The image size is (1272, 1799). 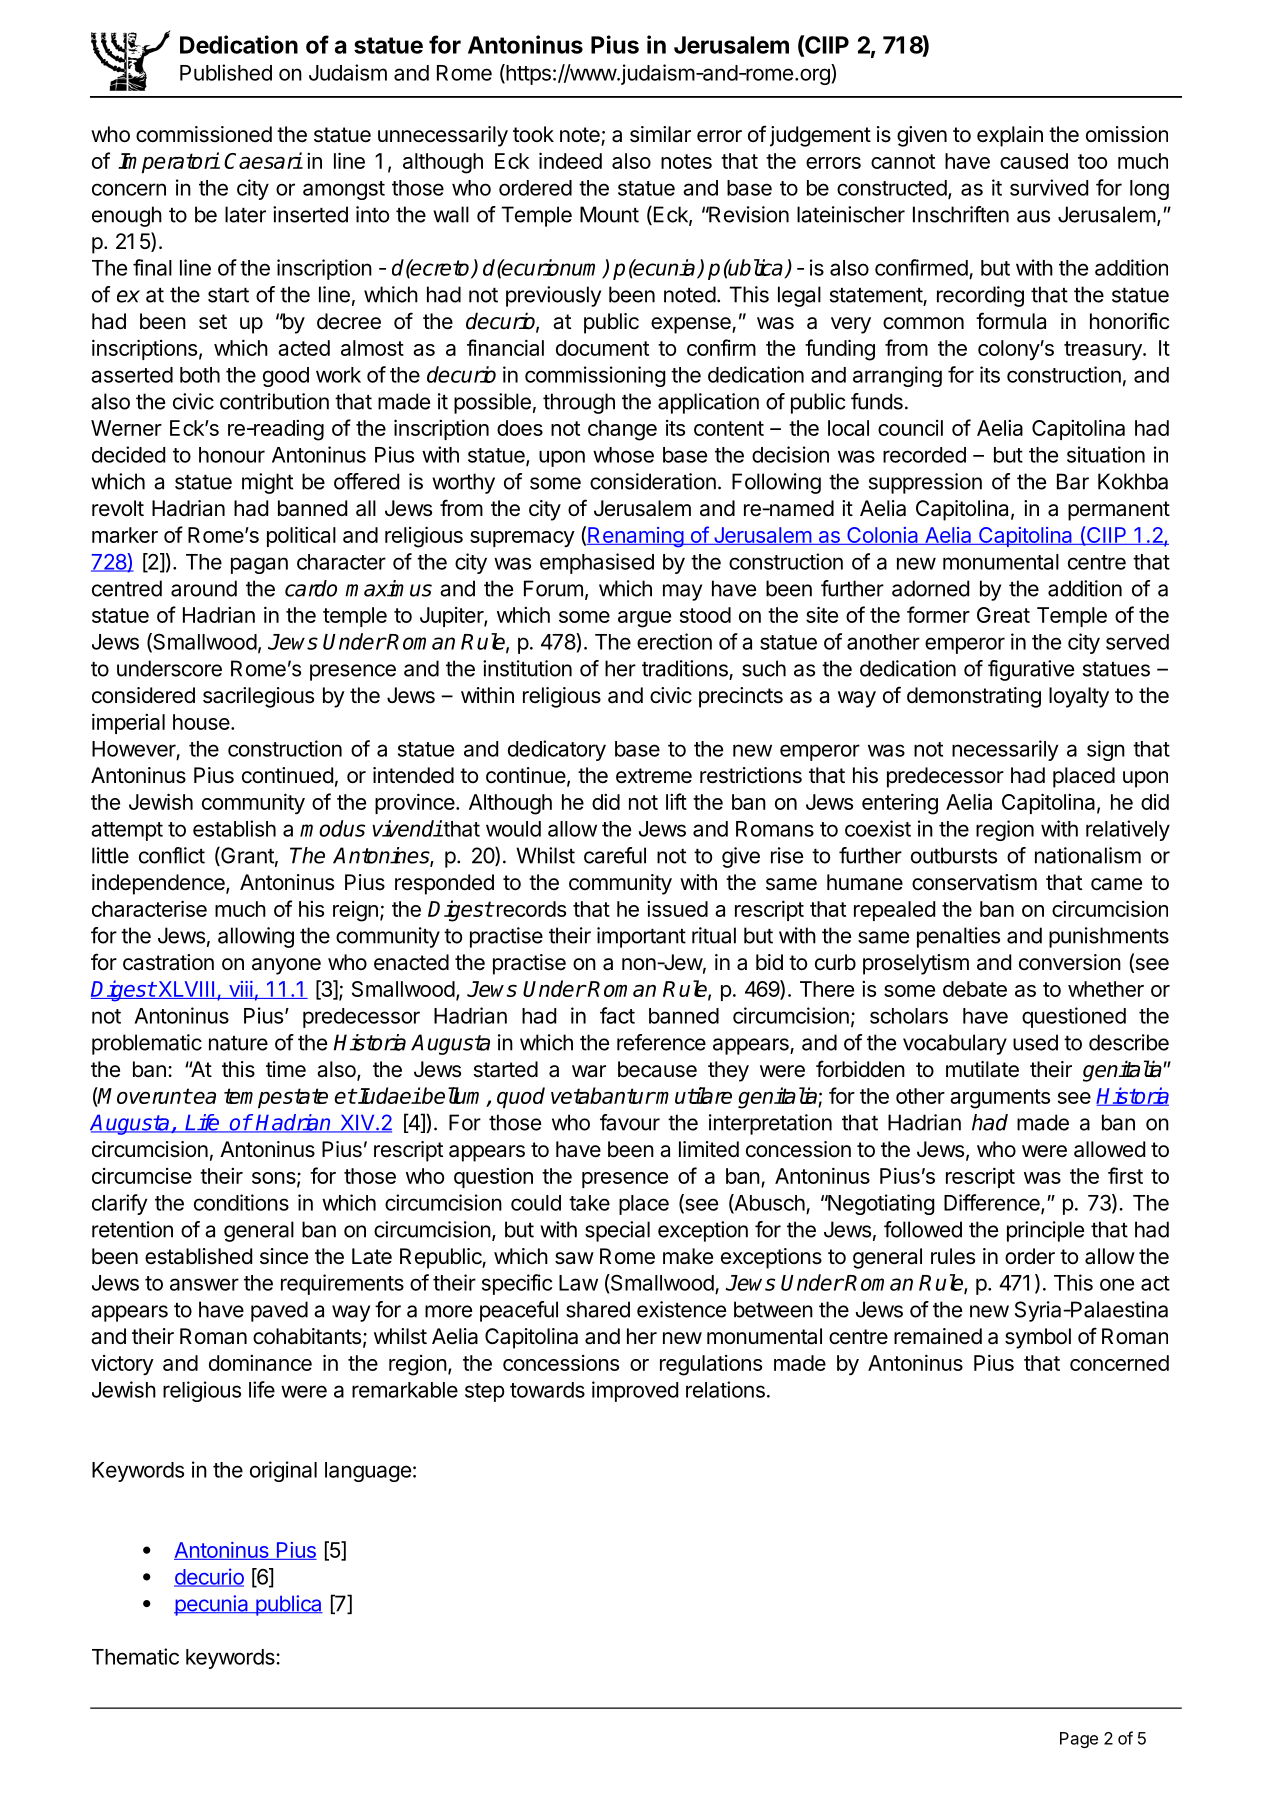 What do you see at coordinates (635, 537) in the screenshot?
I see `Renaming` at bounding box center [635, 537].
